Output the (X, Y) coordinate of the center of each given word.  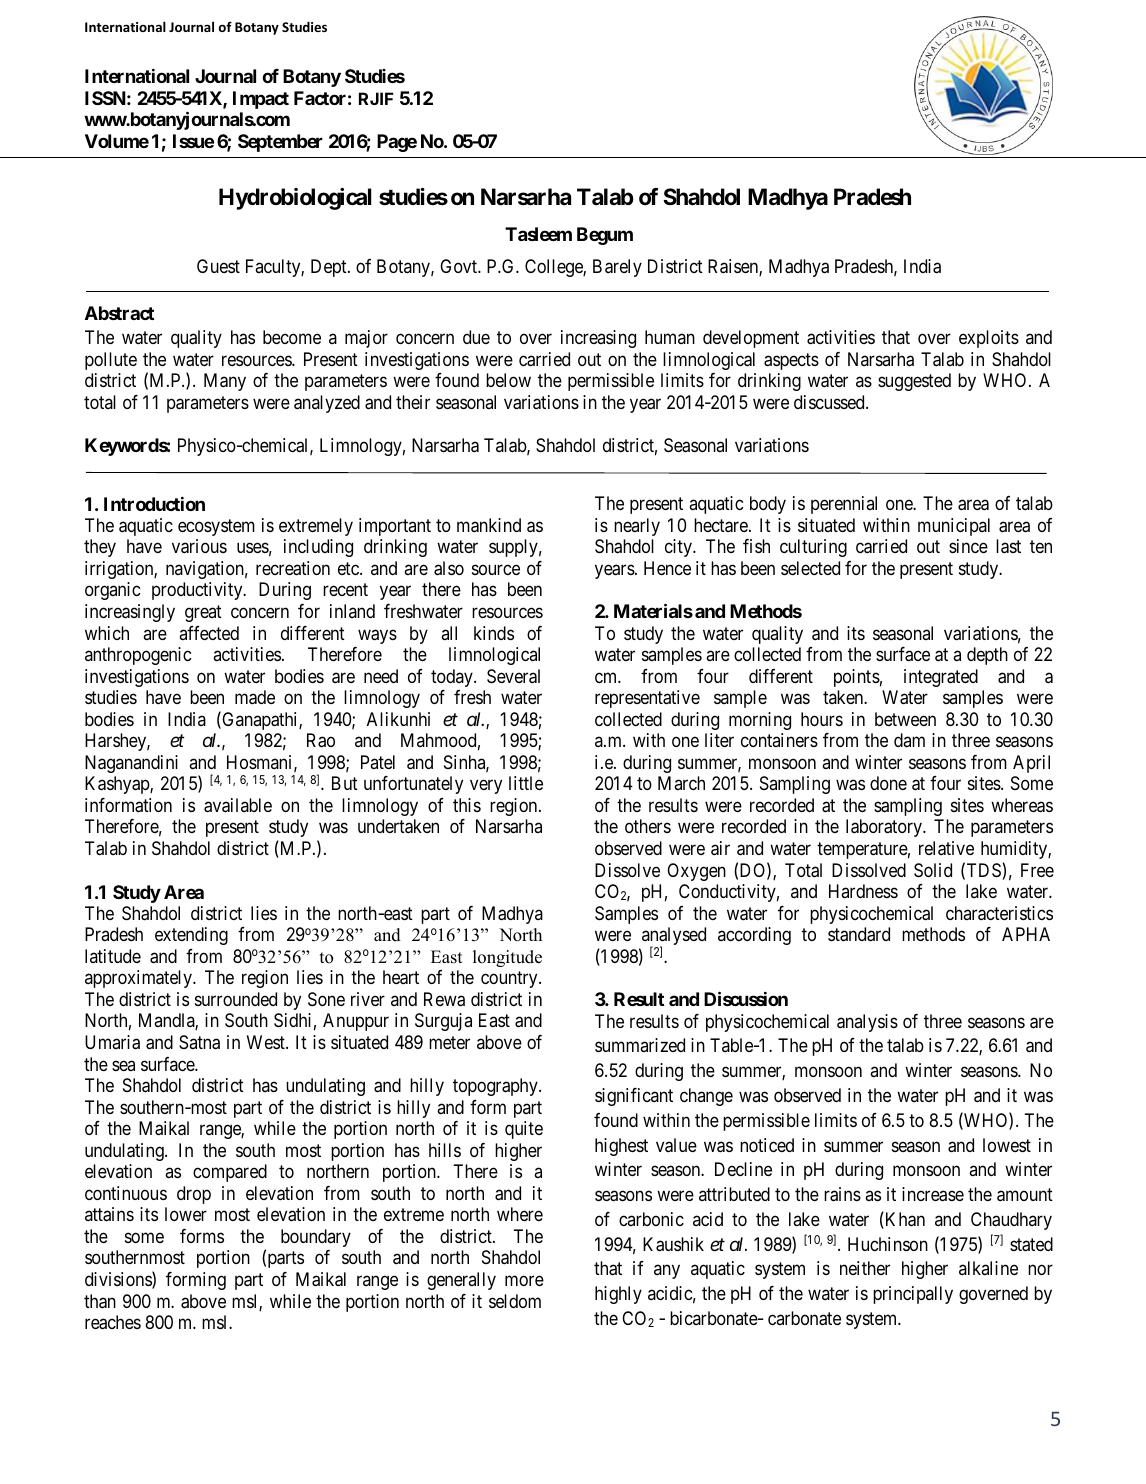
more (524, 1280)
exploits (989, 339)
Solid (933, 870)
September (280, 143)
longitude (507, 958)
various (199, 546)
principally (913, 1295)
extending (191, 936)
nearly (637, 527)
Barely (617, 268)
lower (186, 1214)
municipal (954, 527)
